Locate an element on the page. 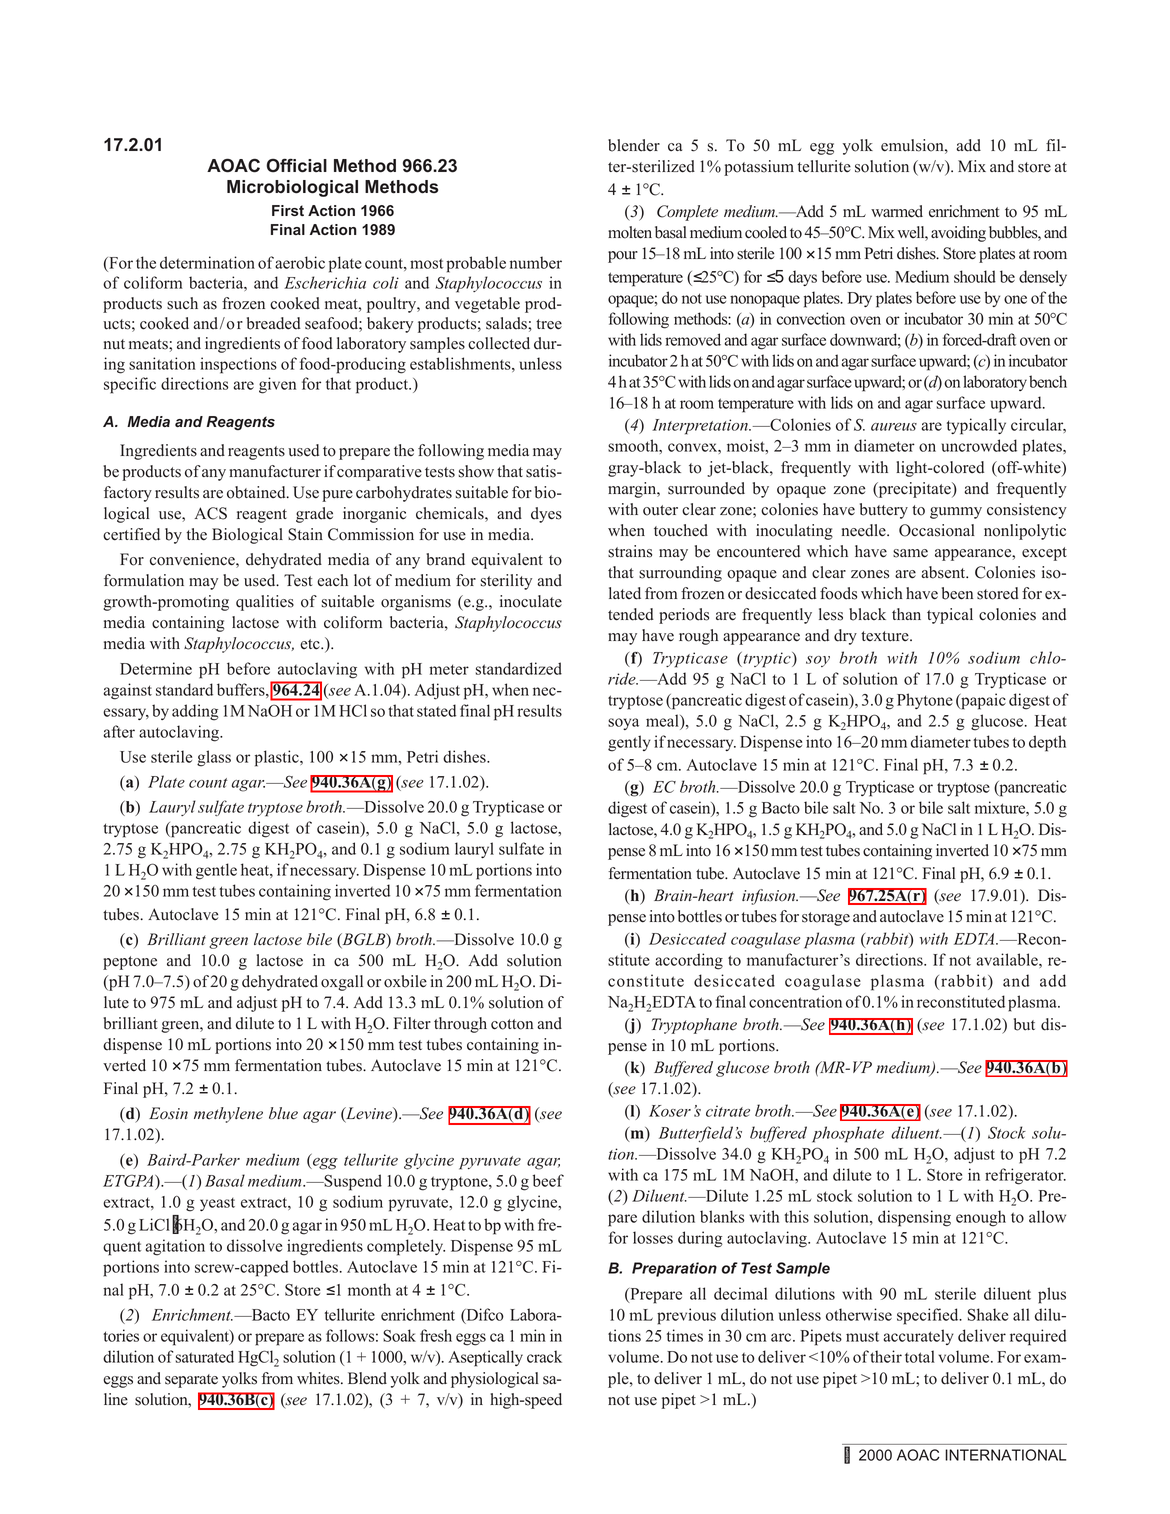 The height and width of the image is (1514, 1170). glass is located at coordinates (214, 758).
